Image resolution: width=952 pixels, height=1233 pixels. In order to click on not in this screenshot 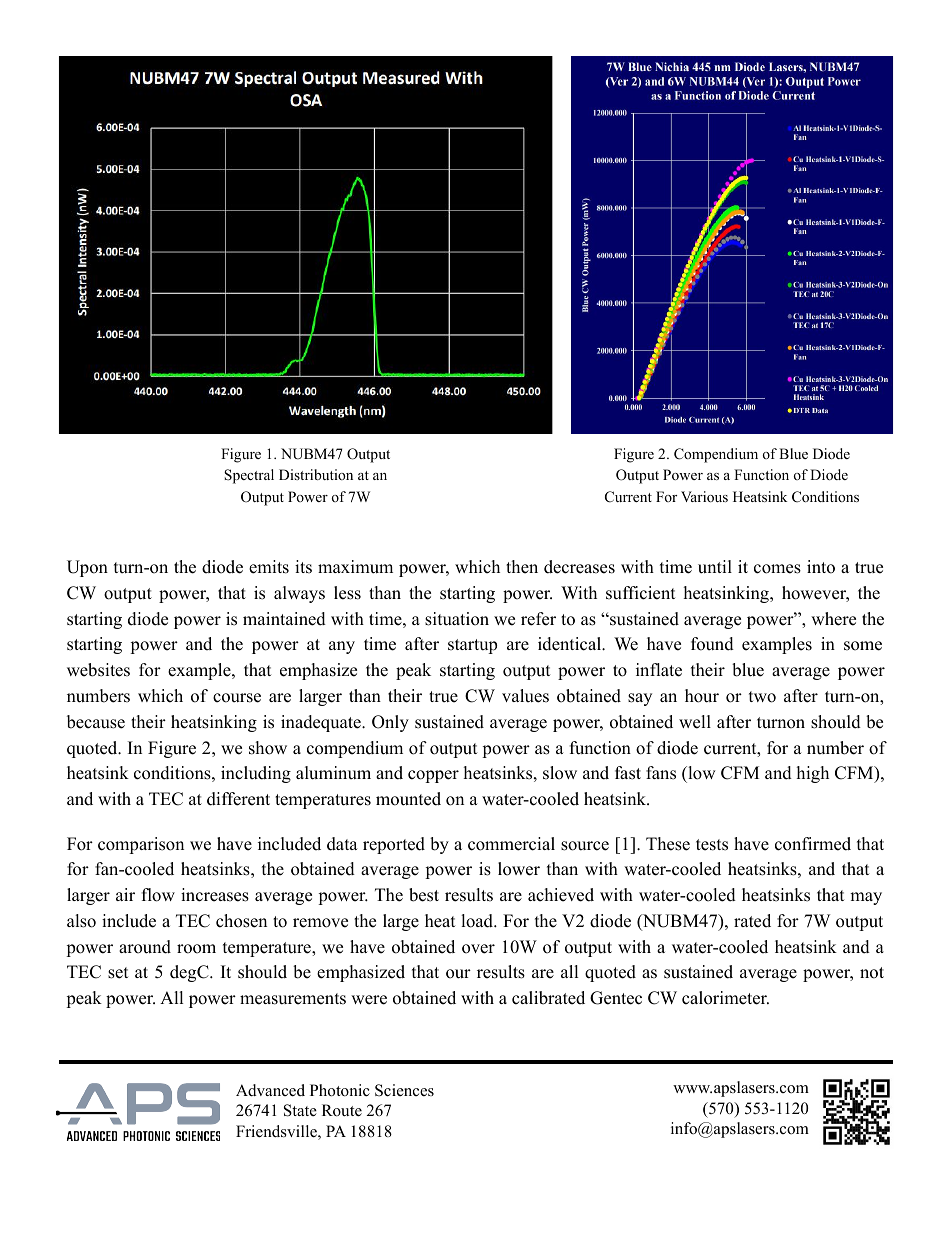, I will do `click(872, 973)`.
